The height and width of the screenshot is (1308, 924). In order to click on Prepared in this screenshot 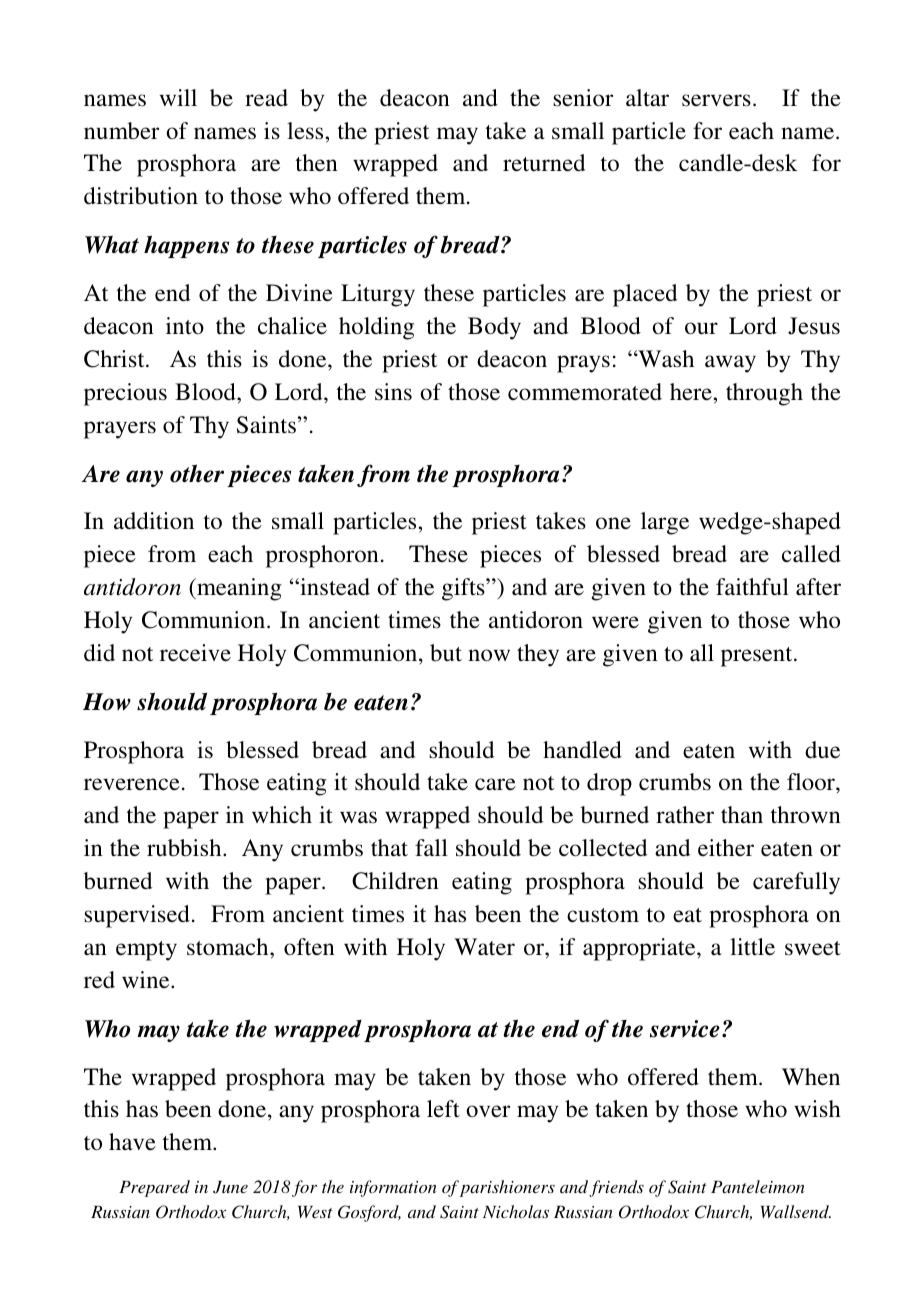, I will do `click(154, 1188)`.
